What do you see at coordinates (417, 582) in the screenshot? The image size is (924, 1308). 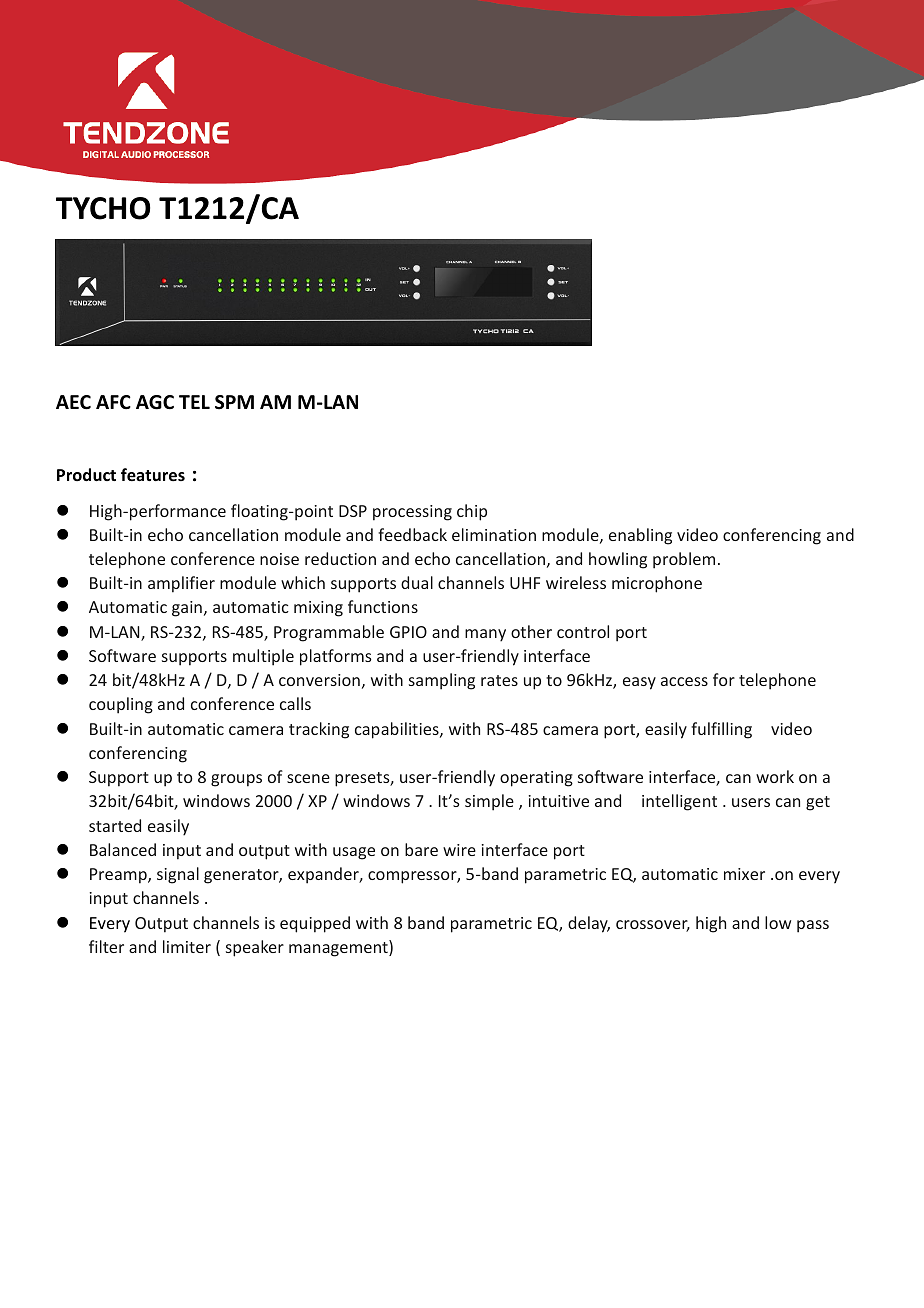 I see `dual` at bounding box center [417, 582].
